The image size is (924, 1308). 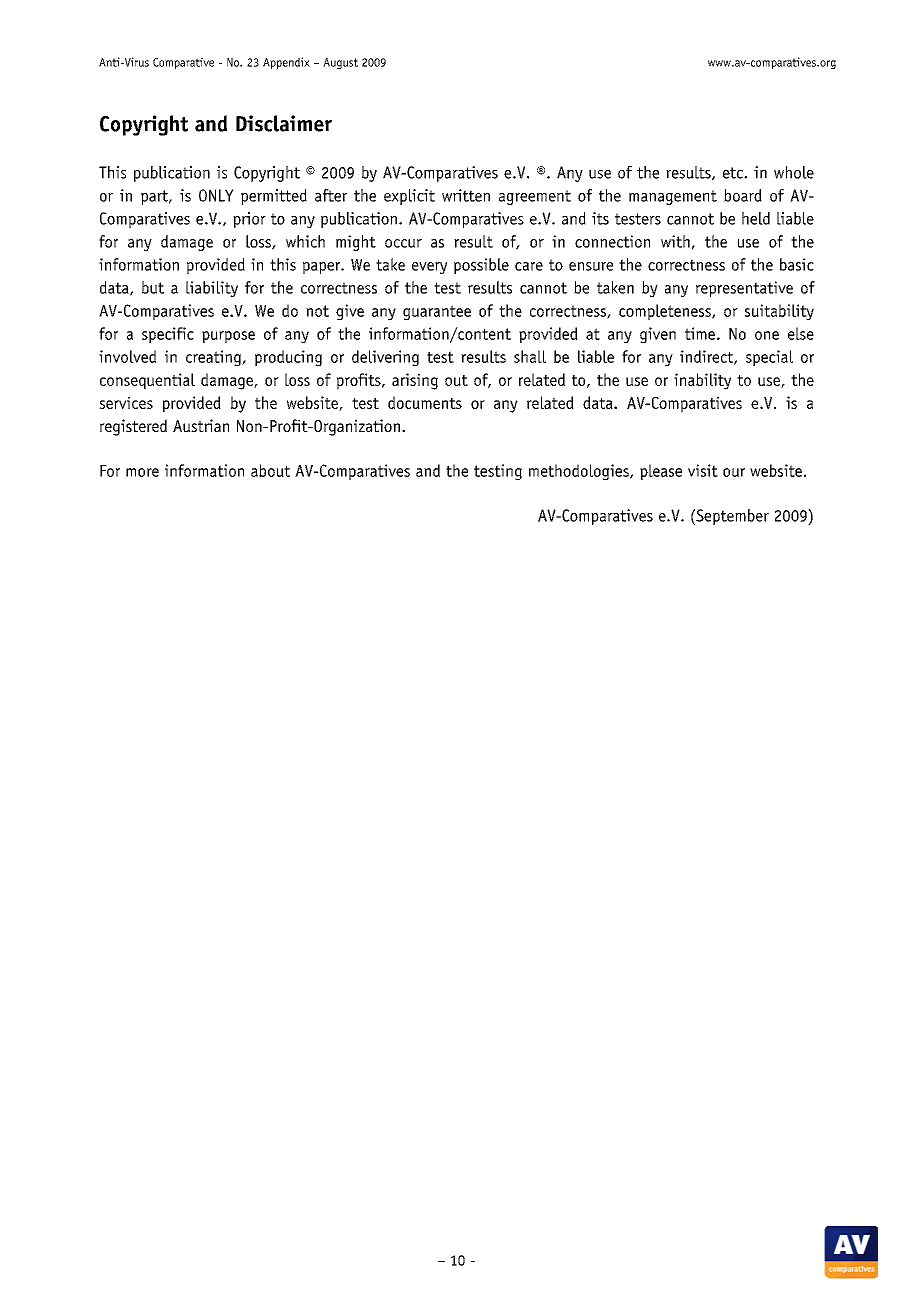 I want to click on time, so click(x=700, y=333).
